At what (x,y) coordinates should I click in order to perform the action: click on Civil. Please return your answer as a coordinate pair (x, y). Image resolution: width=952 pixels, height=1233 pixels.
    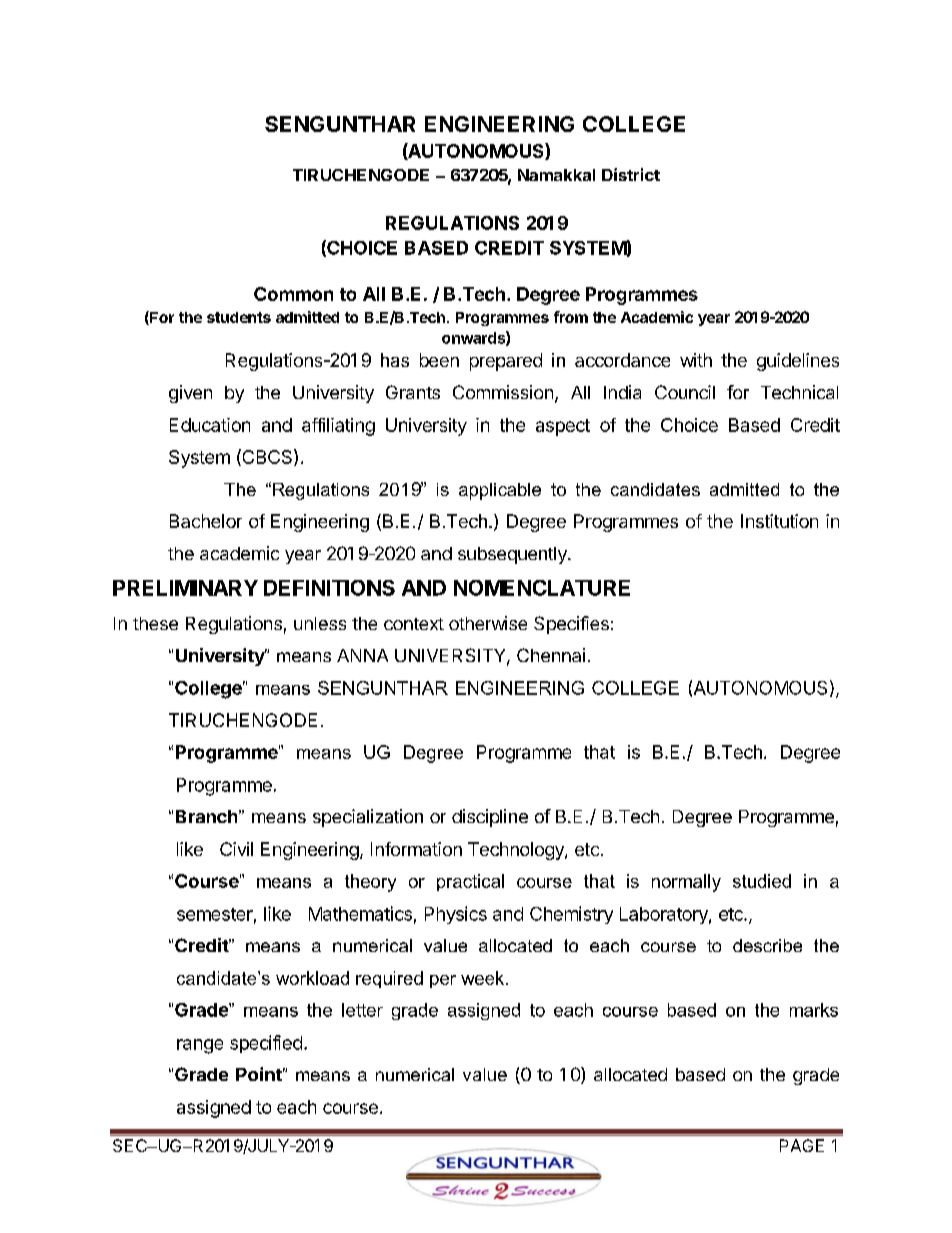
    Looking at the image, I should click on (236, 849).
